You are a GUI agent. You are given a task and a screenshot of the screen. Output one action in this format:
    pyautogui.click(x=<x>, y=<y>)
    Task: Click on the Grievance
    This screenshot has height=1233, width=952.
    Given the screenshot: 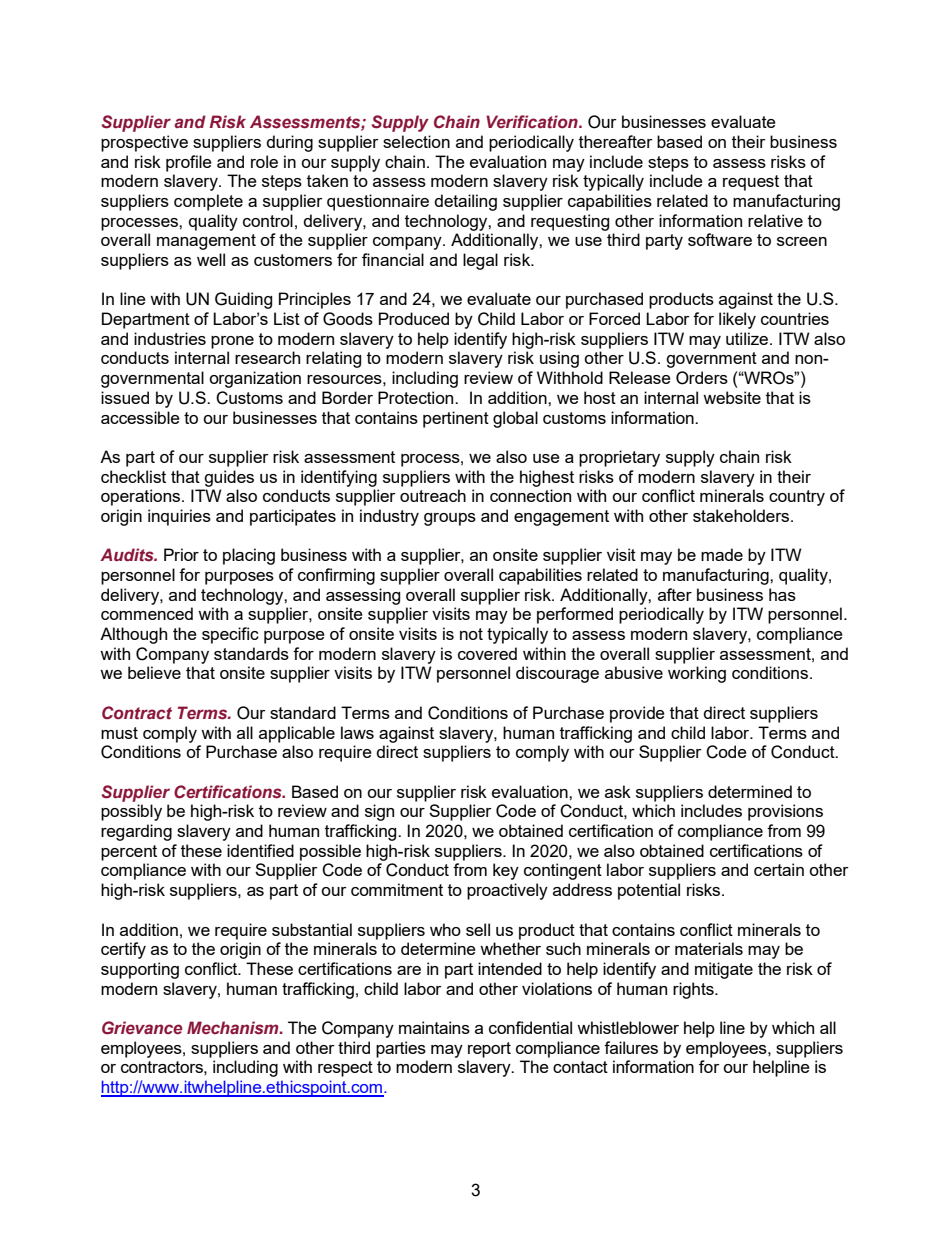 What is the action you would take?
    pyautogui.click(x=142, y=1028)
